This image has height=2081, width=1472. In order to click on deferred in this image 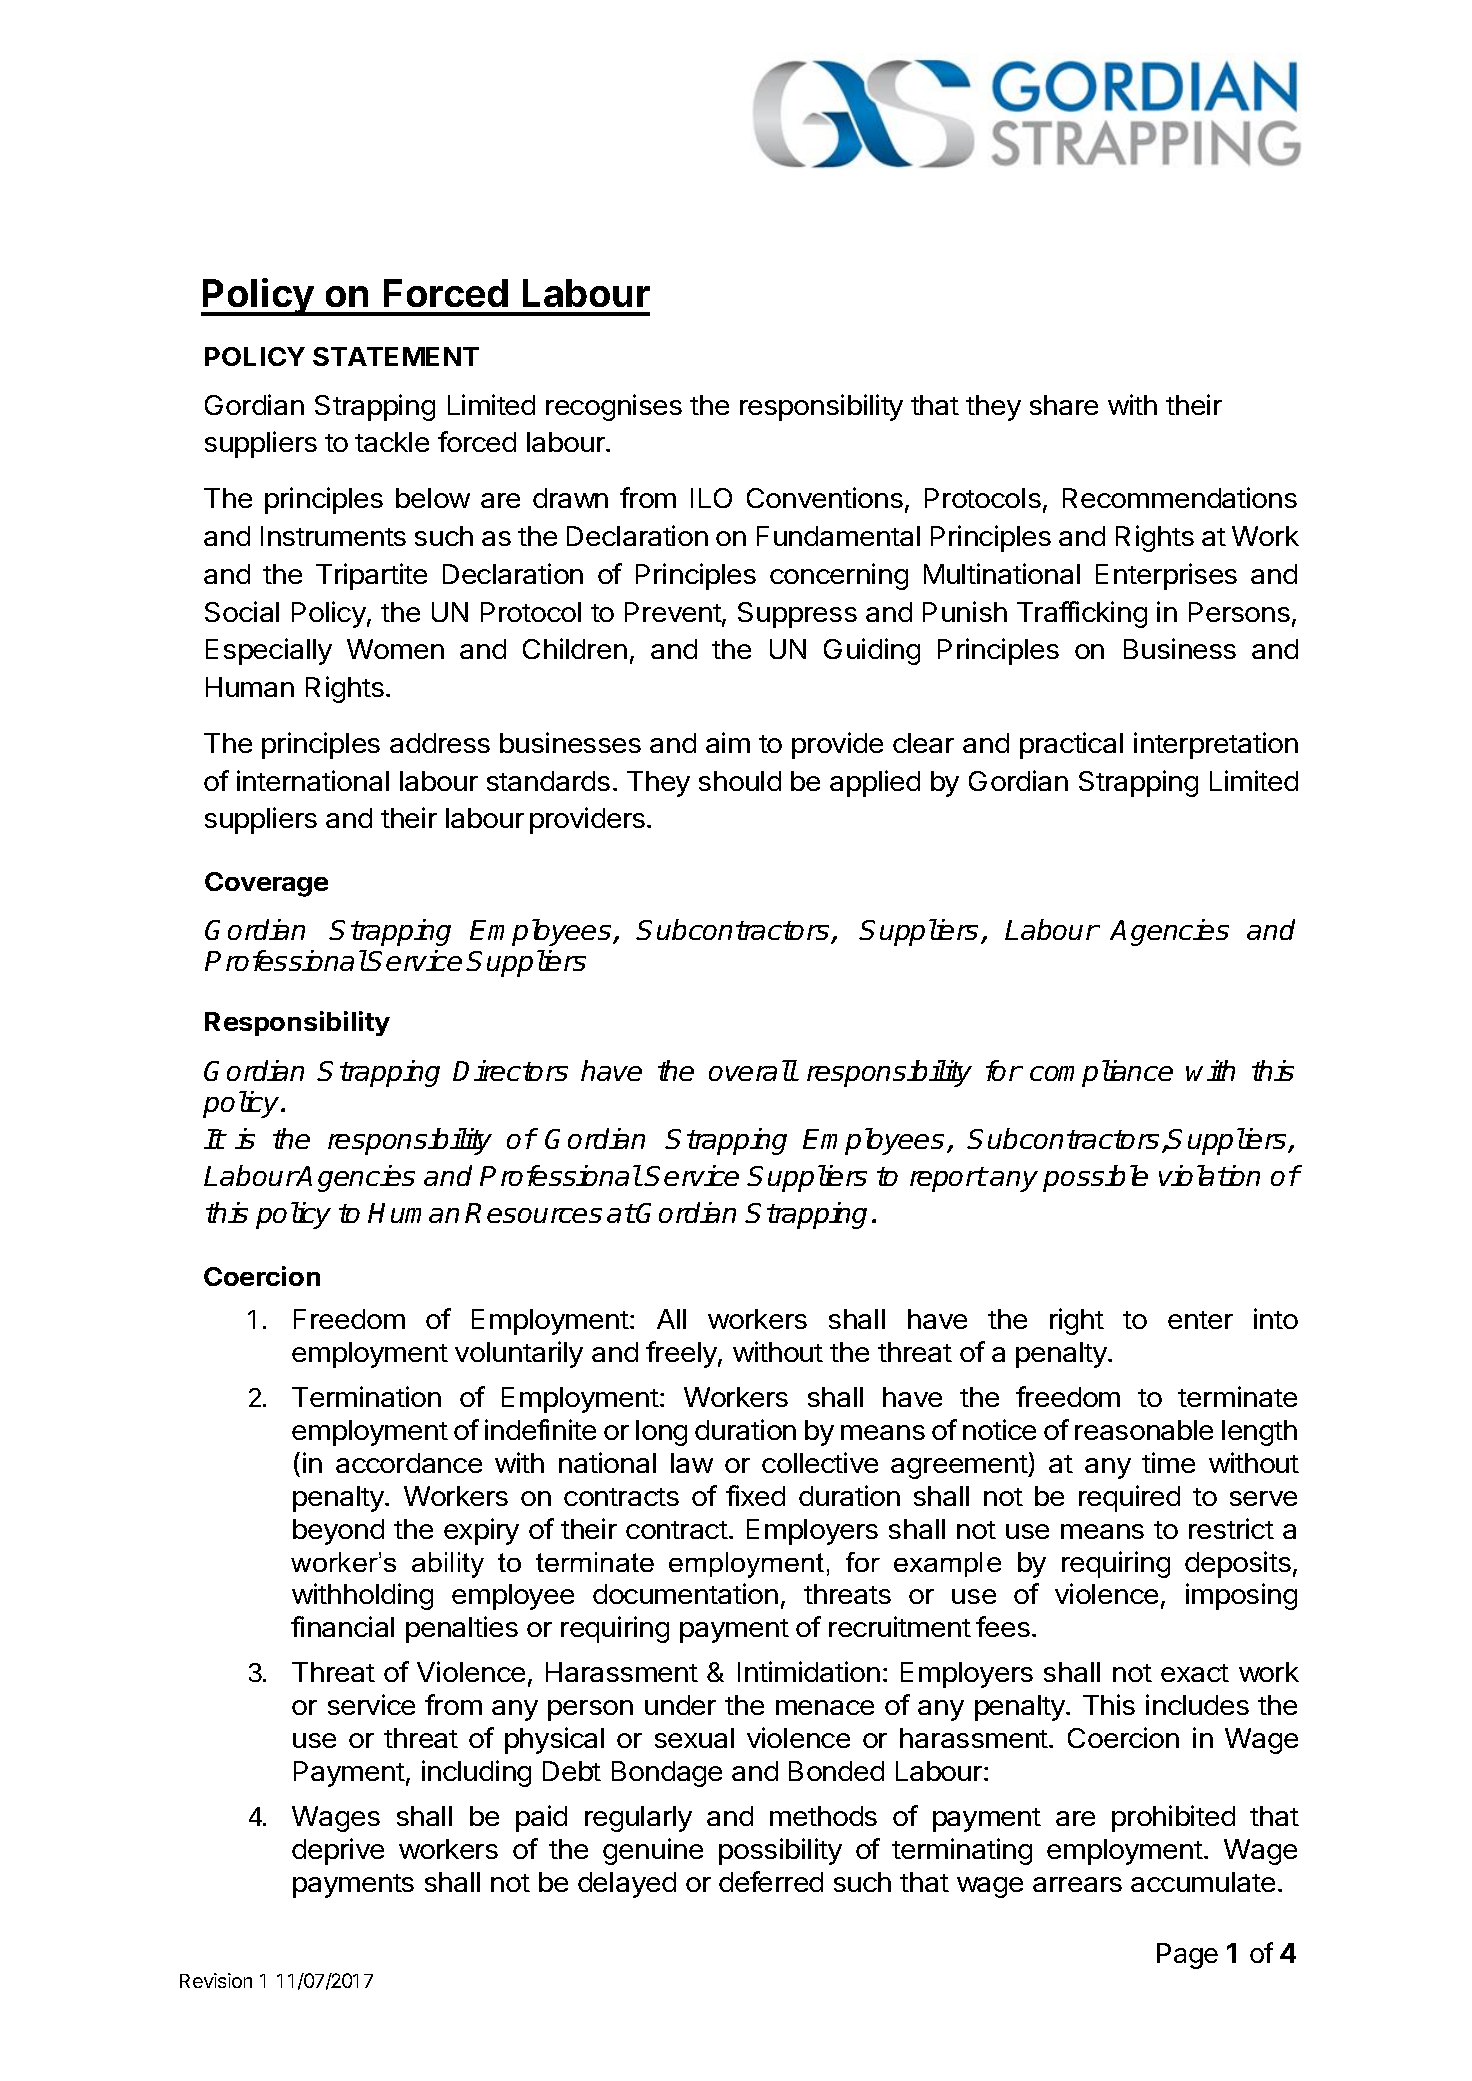, I will do `click(771, 1881)`.
